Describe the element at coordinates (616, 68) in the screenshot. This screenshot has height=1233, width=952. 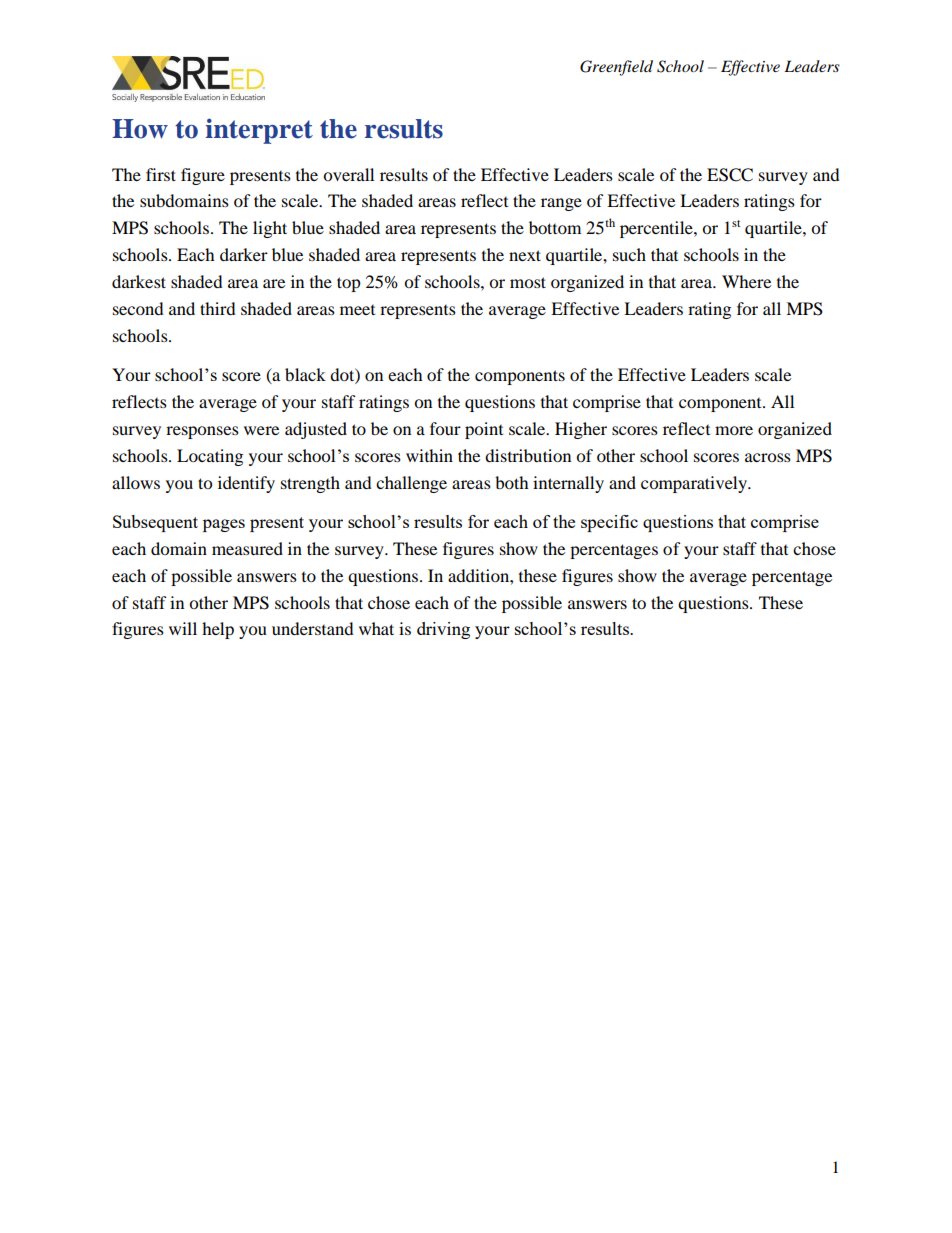
I see `Greenfield` at that location.
